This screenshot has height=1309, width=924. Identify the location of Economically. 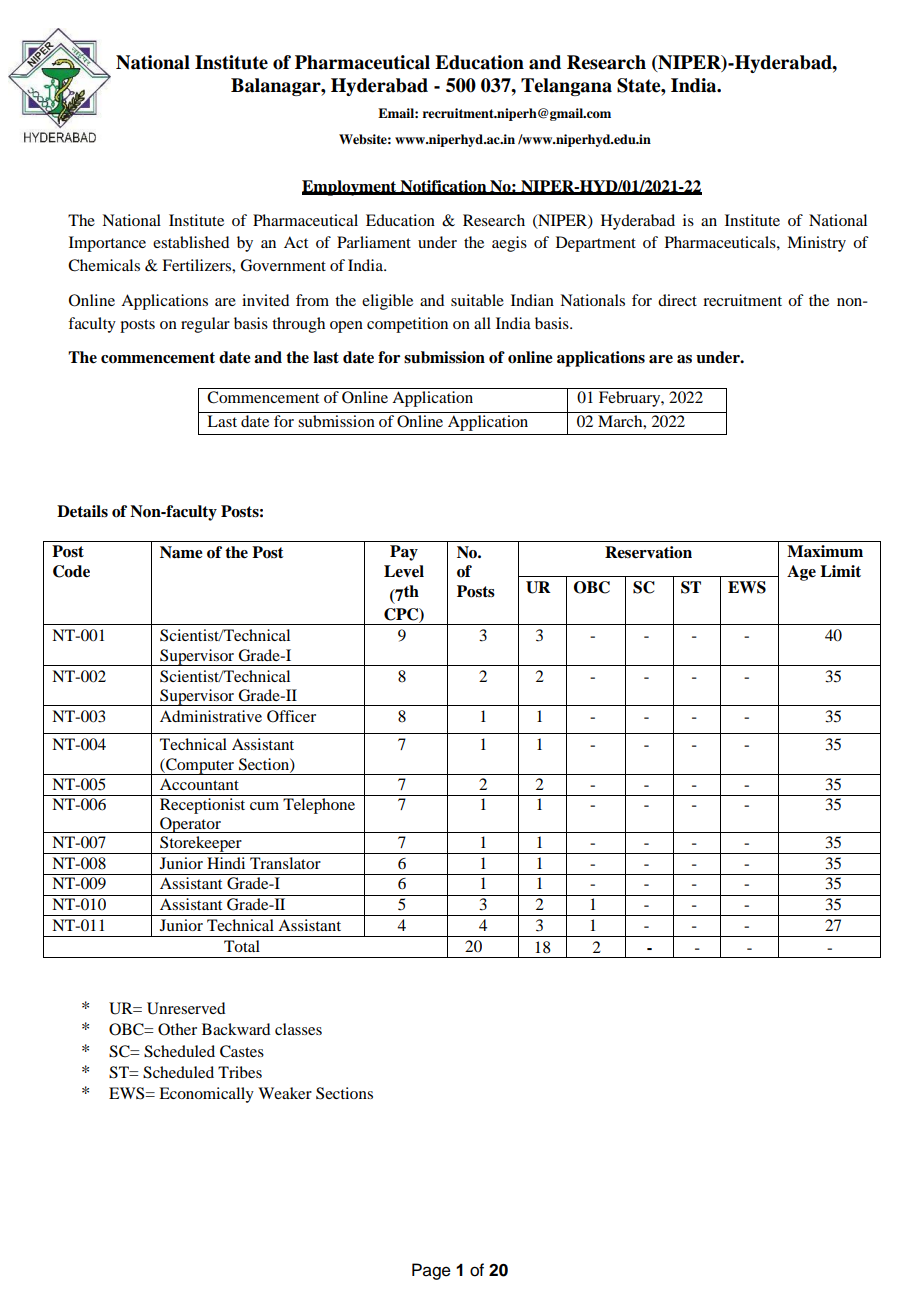
(206, 1095).
